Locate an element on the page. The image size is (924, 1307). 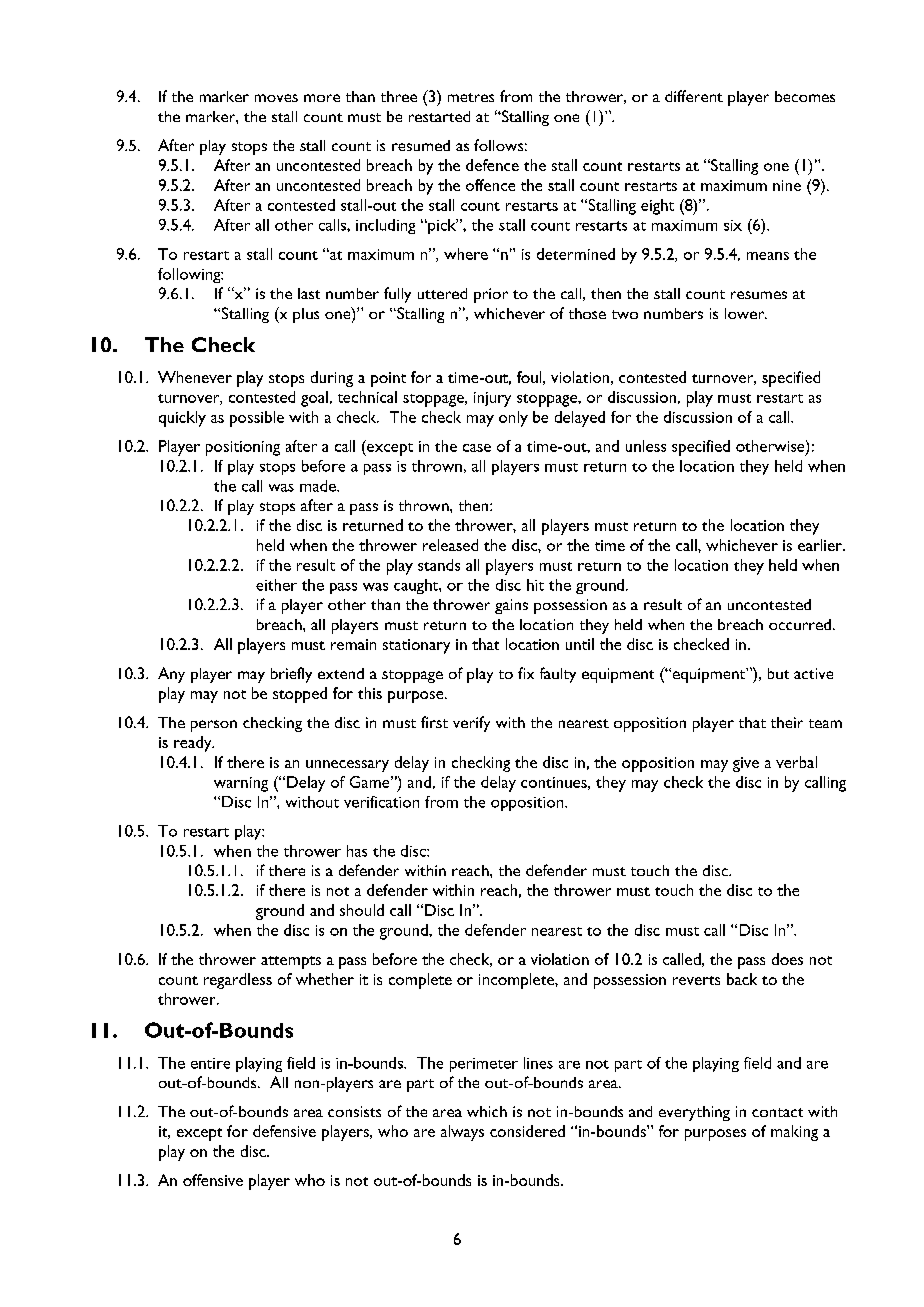
defensive is located at coordinates (284, 1131).
